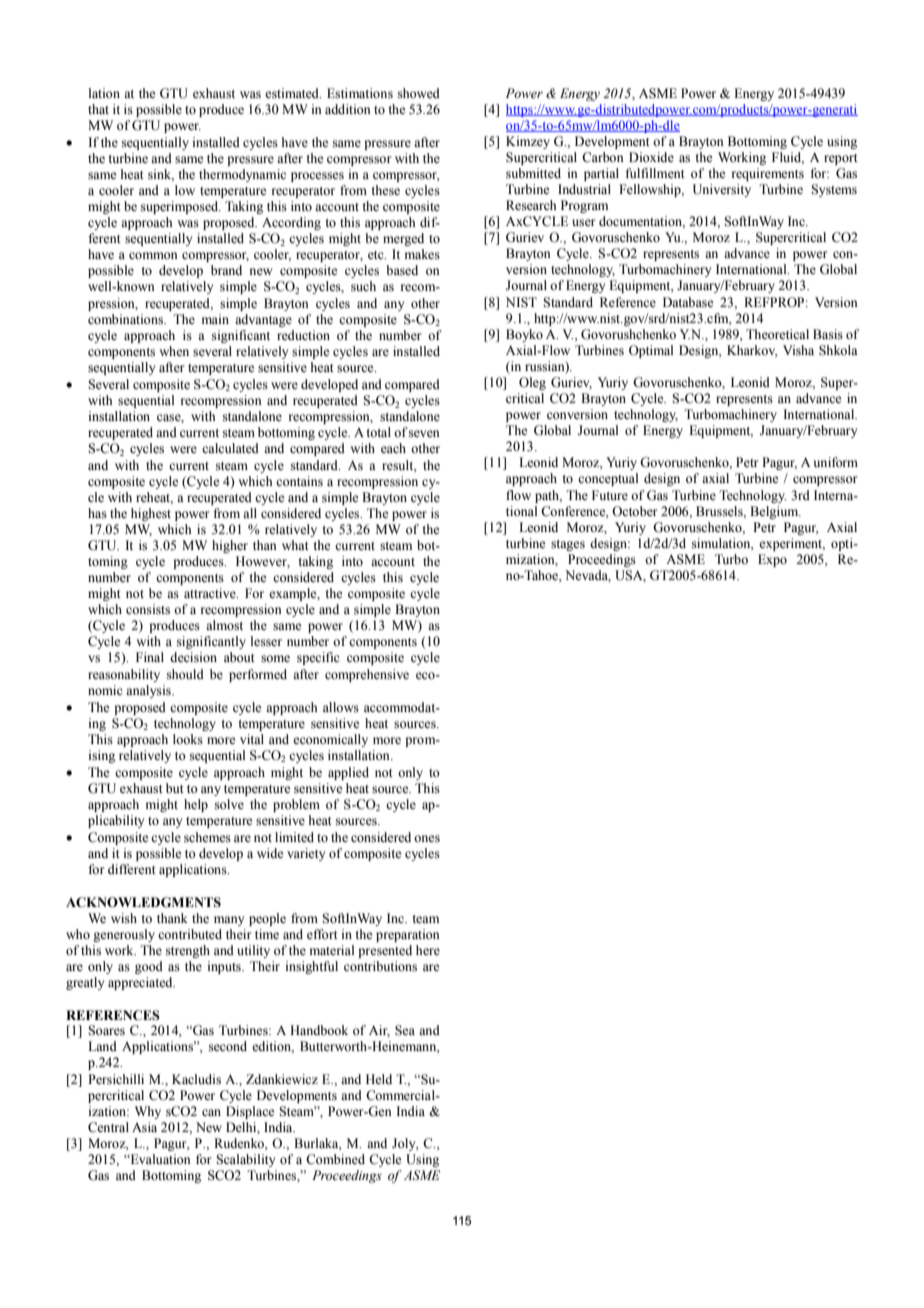  I want to click on Theoretical, so click(777, 334).
